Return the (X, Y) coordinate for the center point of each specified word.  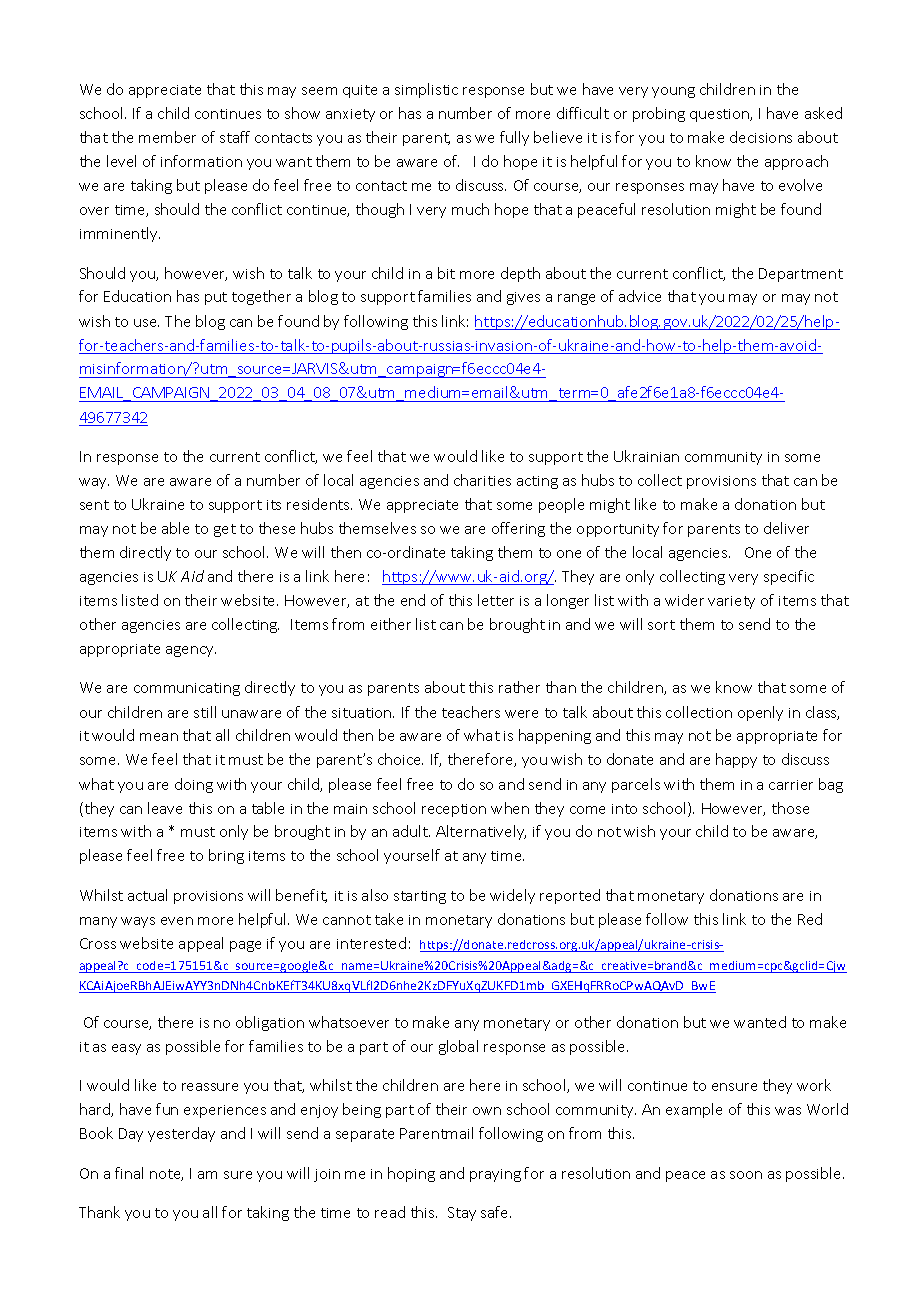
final (129, 1173)
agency (191, 651)
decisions (761, 137)
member (167, 137)
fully (514, 138)
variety (731, 602)
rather (519, 687)
